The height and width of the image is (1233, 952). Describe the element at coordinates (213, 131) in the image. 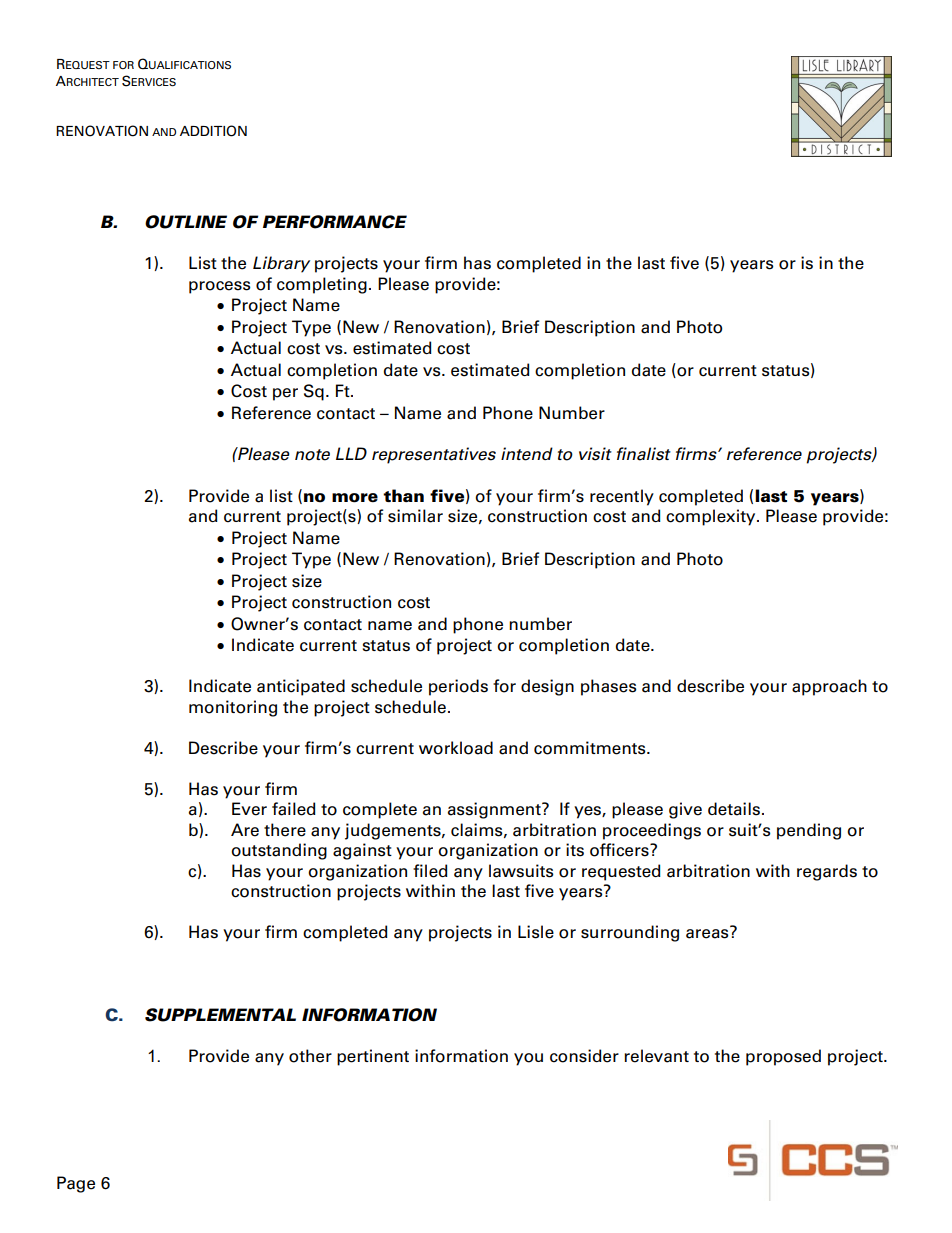

I see `ADDITION` at that location.
